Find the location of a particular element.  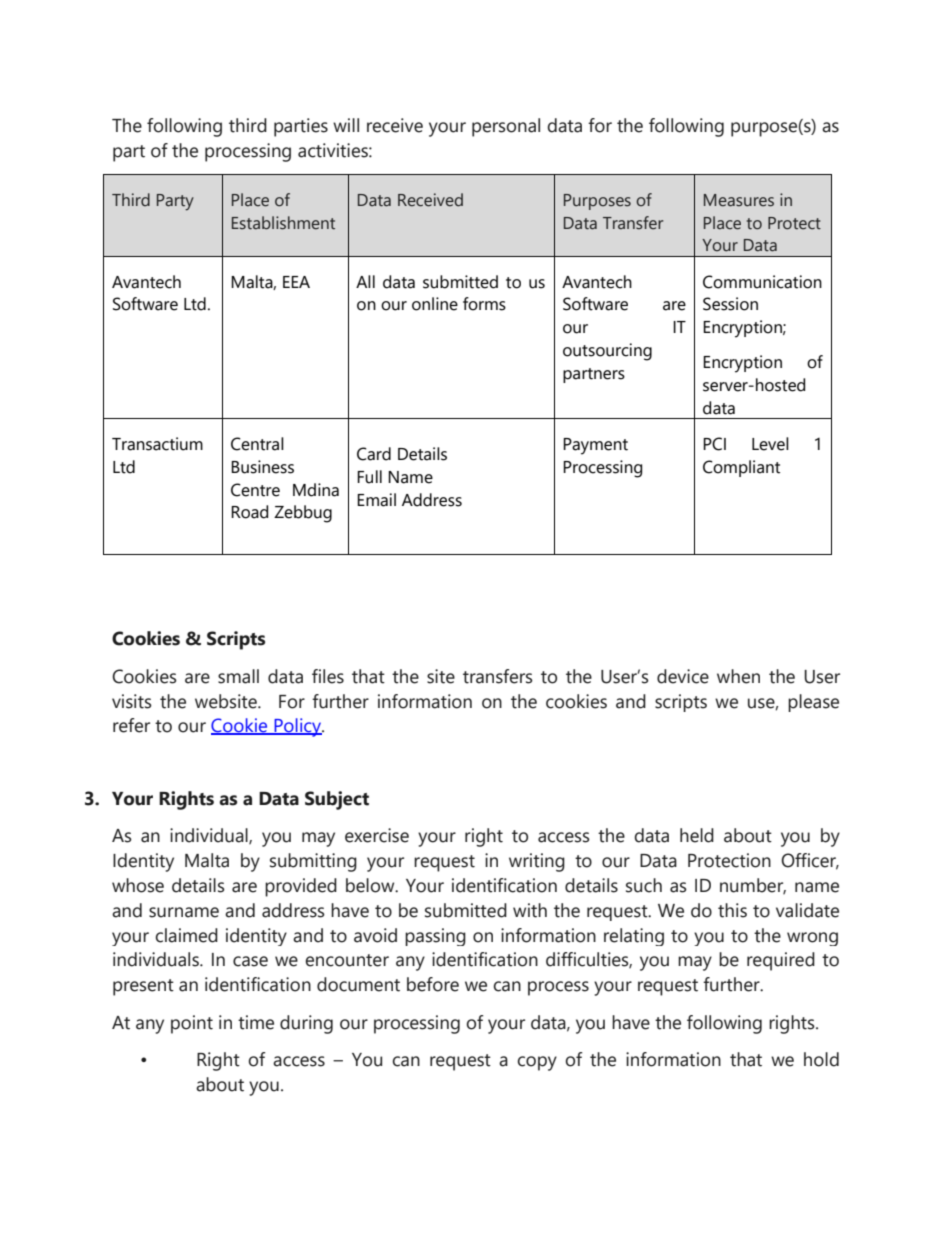

personal is located at coordinates (506, 127).
